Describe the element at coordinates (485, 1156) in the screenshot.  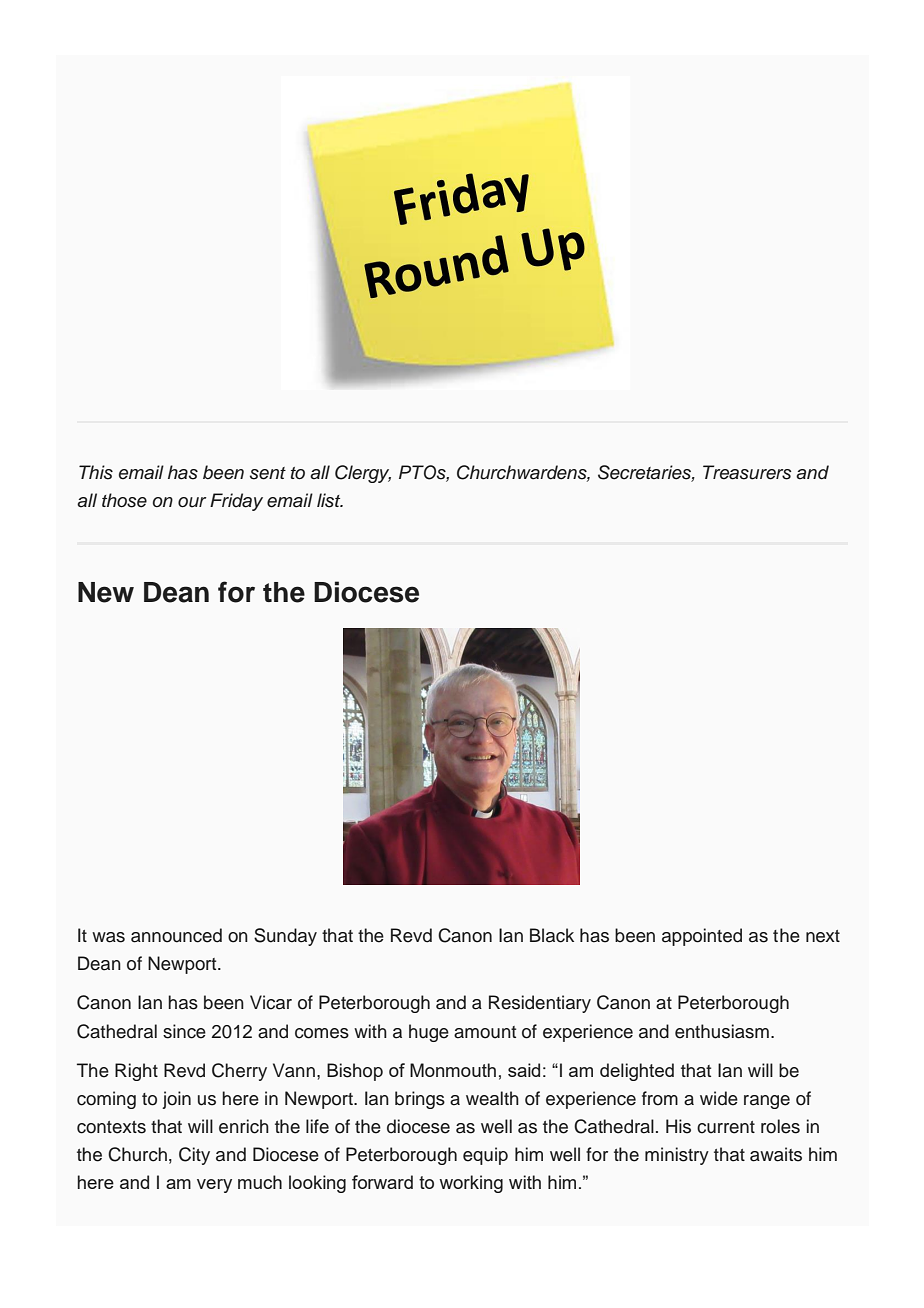
I see `equip` at that location.
